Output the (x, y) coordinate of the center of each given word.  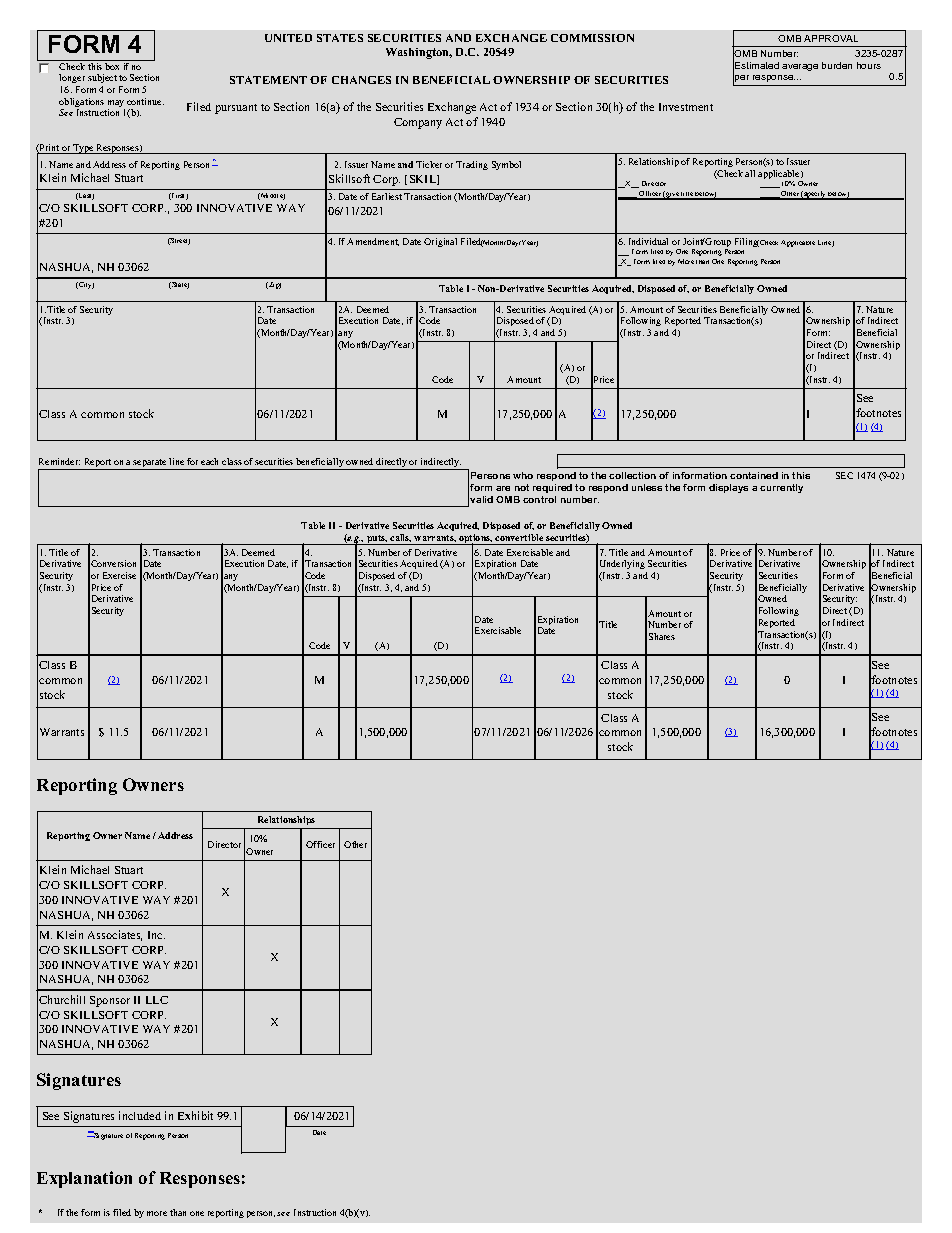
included (140, 1115)
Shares (662, 636)
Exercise (119, 575)
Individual (648, 241)
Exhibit (195, 1115)
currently (781, 488)
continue (145, 101)
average (800, 67)
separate (150, 464)
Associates (115, 935)
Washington (419, 53)
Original (440, 242)
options (475, 540)
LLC (157, 1000)
